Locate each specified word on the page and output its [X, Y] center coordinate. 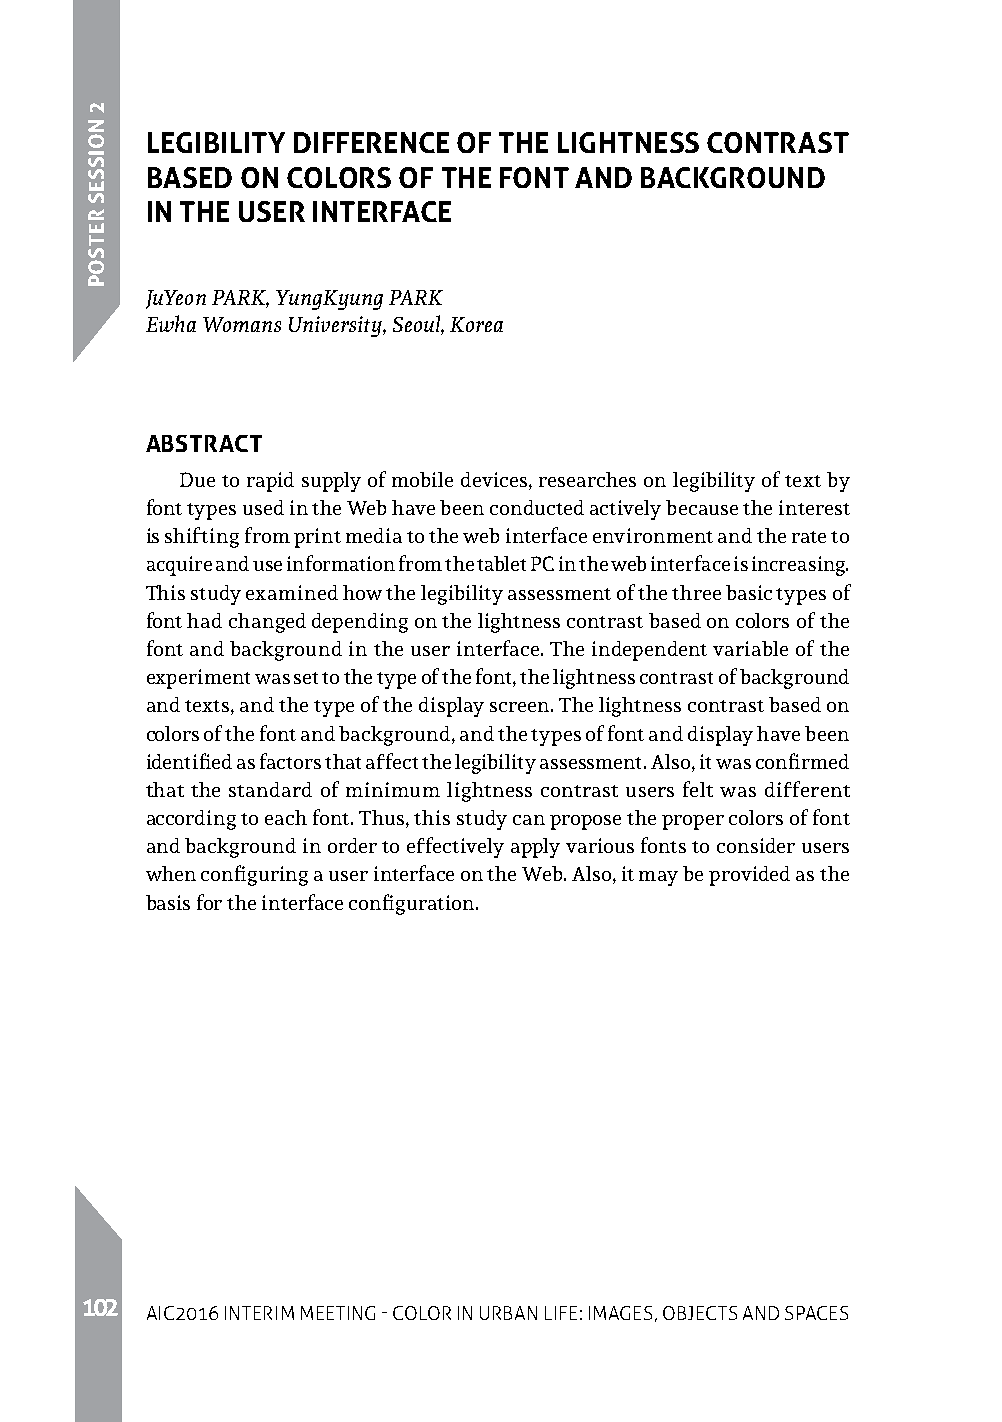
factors [290, 761]
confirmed [802, 761]
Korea [476, 324]
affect [392, 761]
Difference [371, 142]
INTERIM [259, 1313]
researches [587, 479]
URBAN [508, 1313]
